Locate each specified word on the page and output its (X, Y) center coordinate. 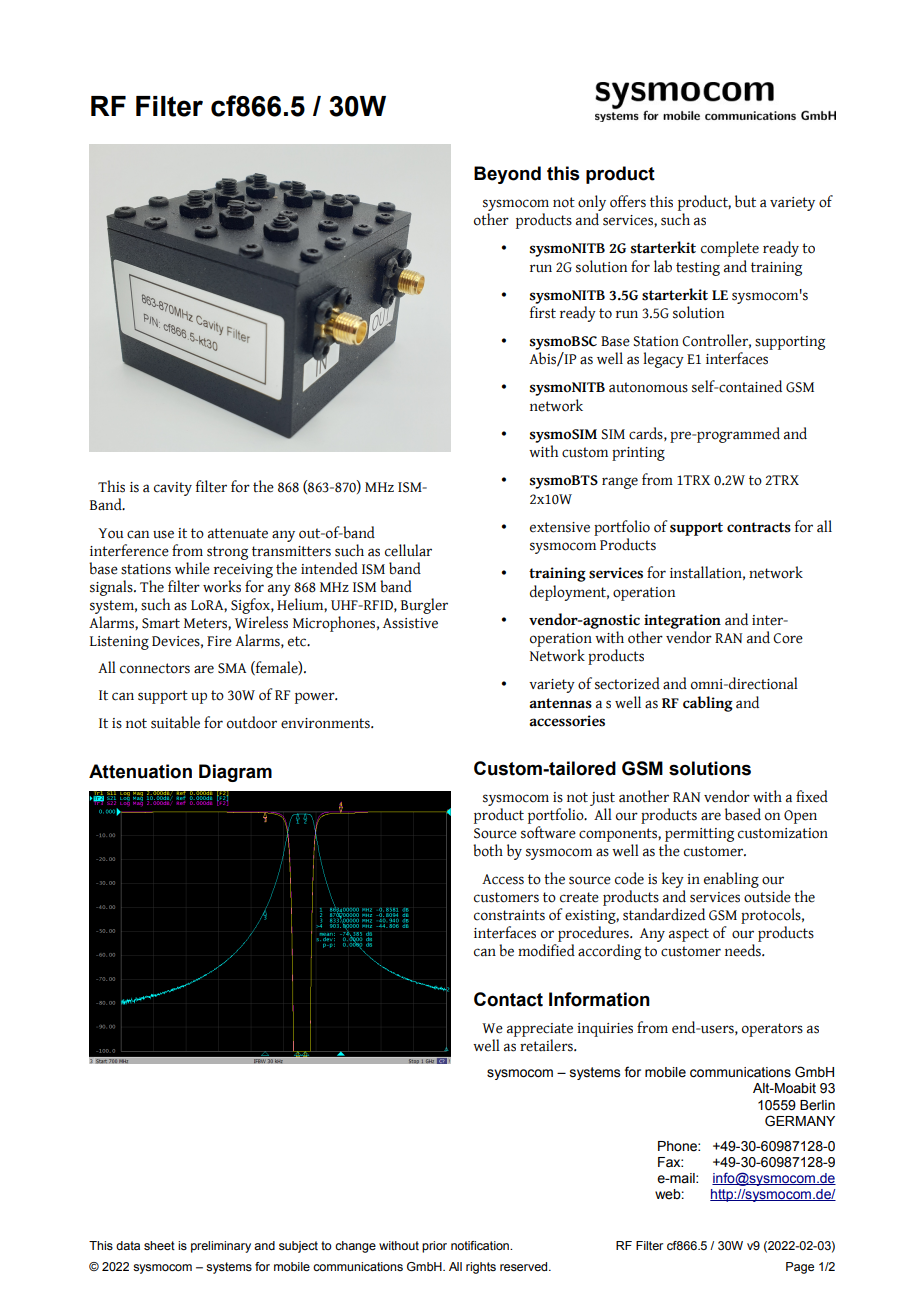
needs (744, 950)
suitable (175, 722)
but (745, 201)
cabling (708, 704)
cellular (408, 550)
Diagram (235, 773)
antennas (560, 703)
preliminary (221, 1247)
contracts (759, 527)
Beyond (507, 175)
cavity (173, 489)
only (592, 203)
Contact (508, 999)
